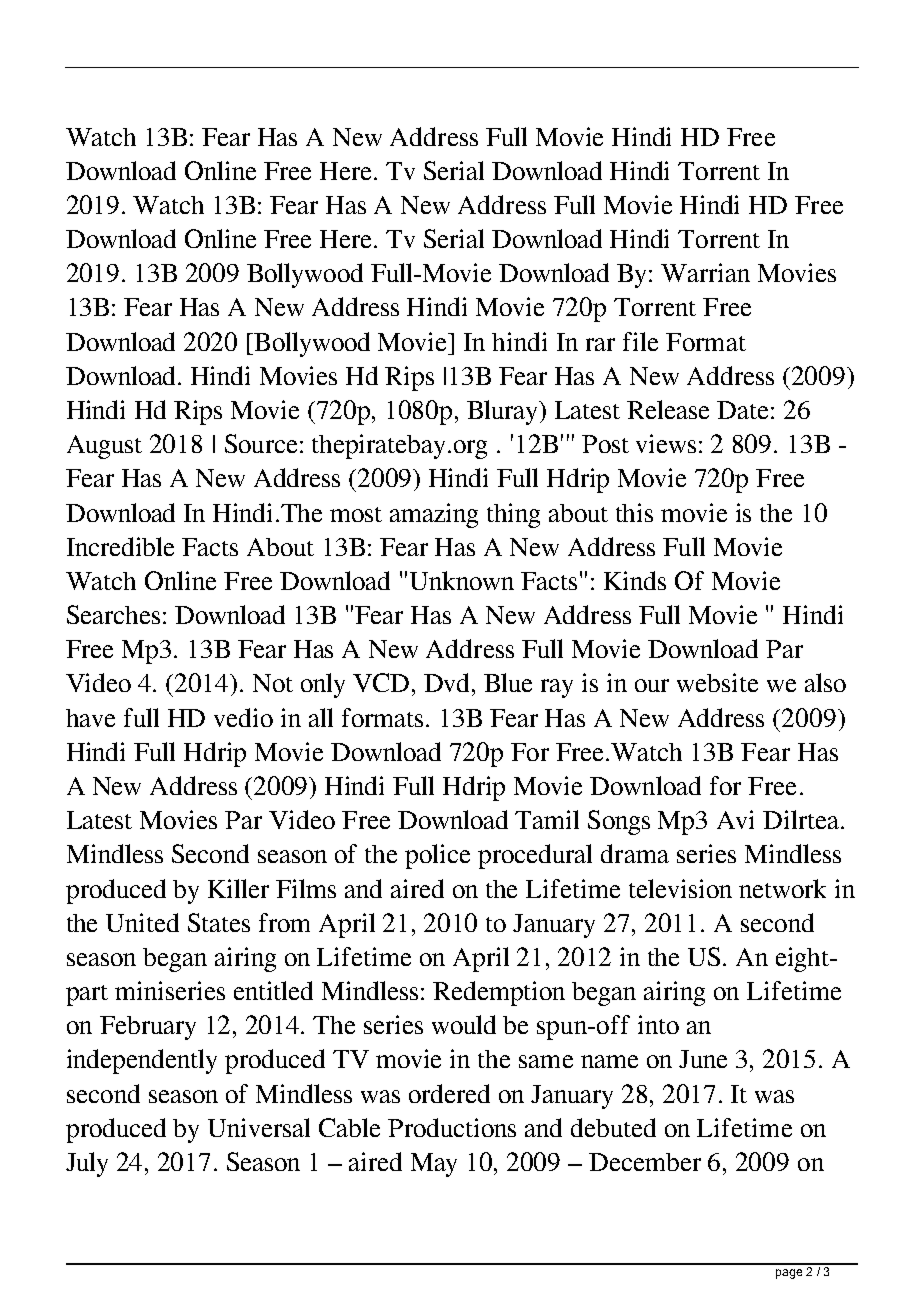 The height and width of the screenshot is (1308, 924). Describe the element at coordinates (499, 993) in the screenshot. I see `Redemption` at that location.
